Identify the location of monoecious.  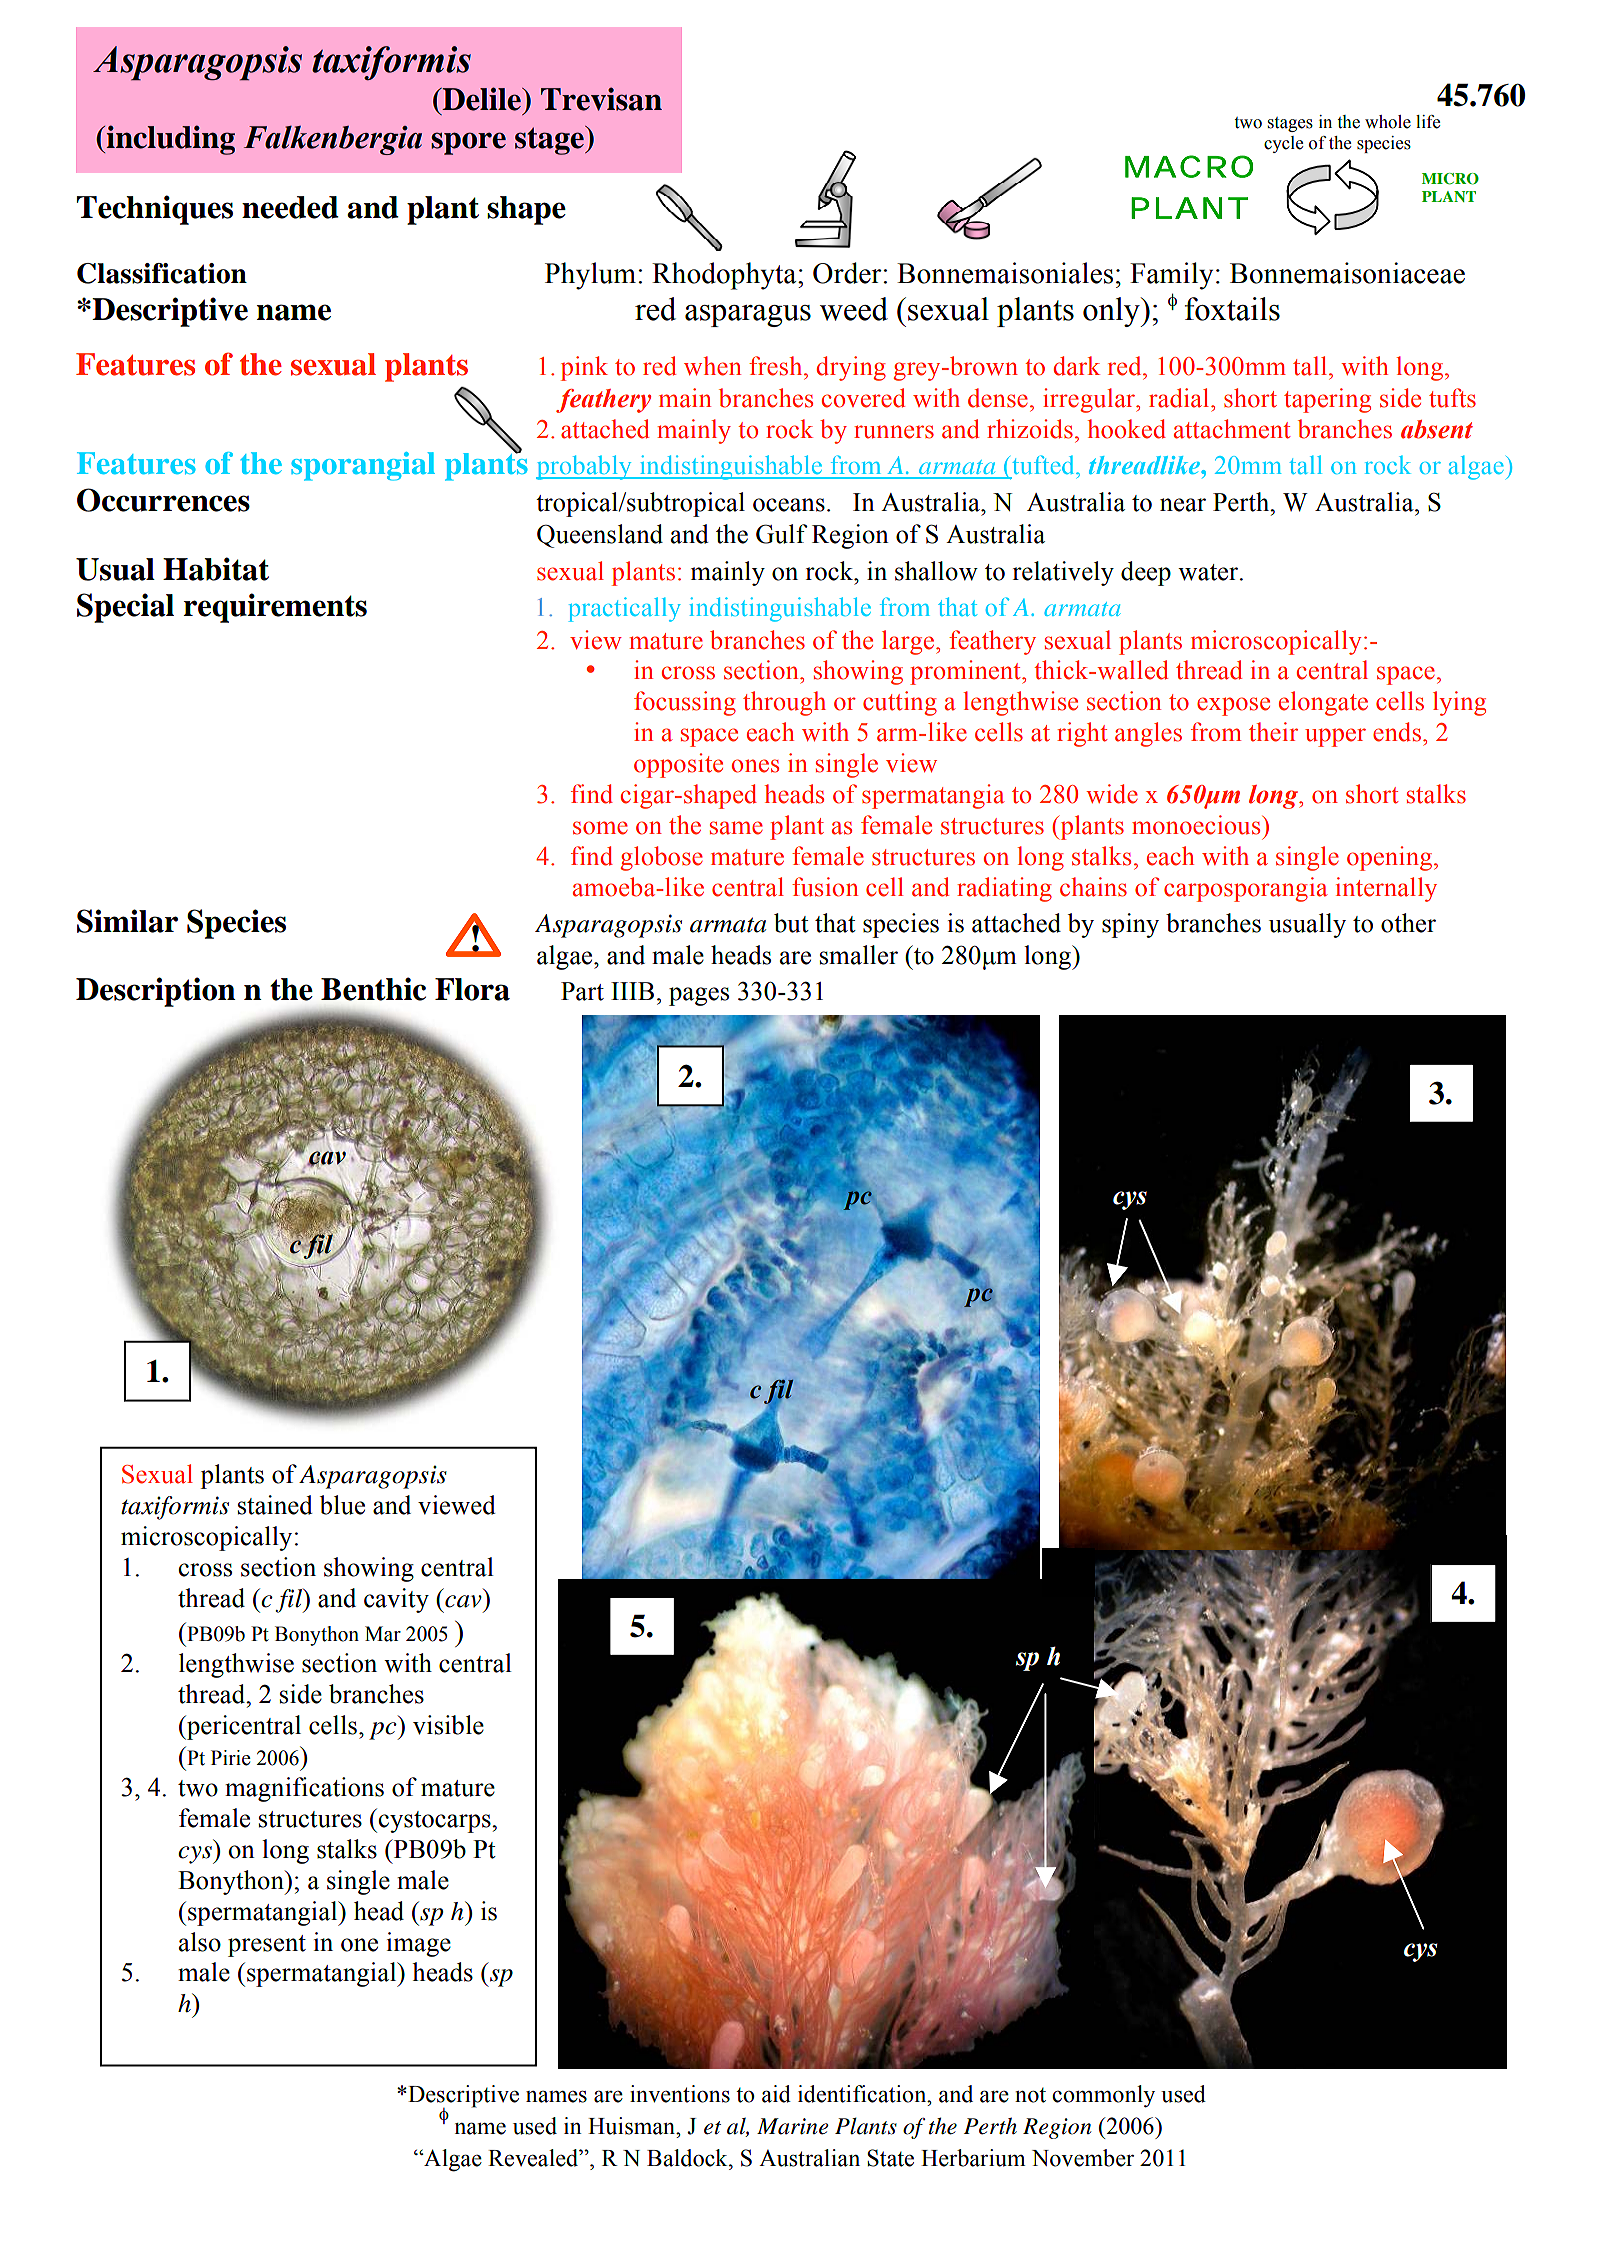
(1197, 825).
